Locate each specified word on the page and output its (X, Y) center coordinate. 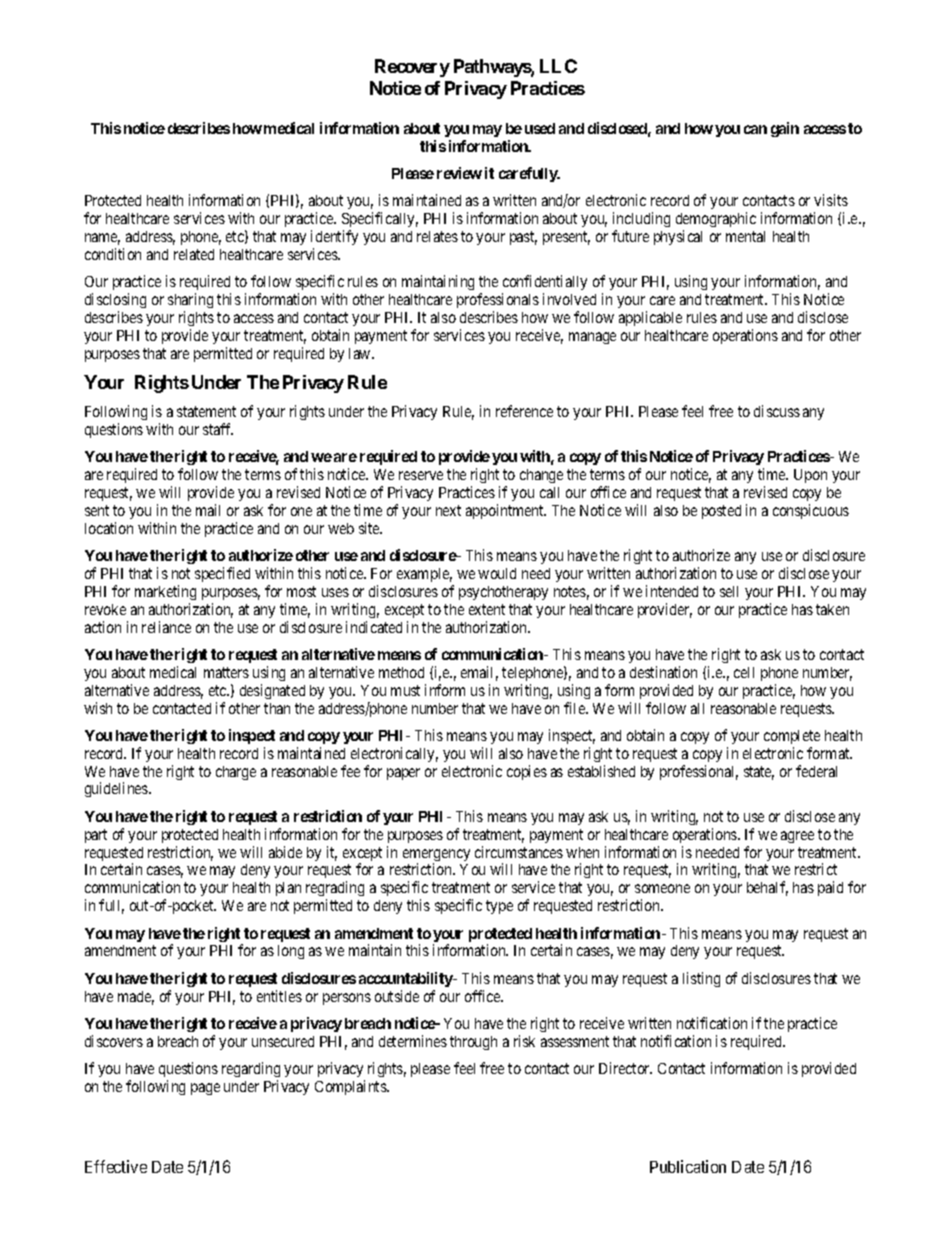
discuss (777, 411)
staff (218, 429)
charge (236, 773)
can (755, 129)
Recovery (412, 68)
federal (816, 771)
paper (403, 774)
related (194, 254)
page (205, 1089)
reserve (421, 475)
